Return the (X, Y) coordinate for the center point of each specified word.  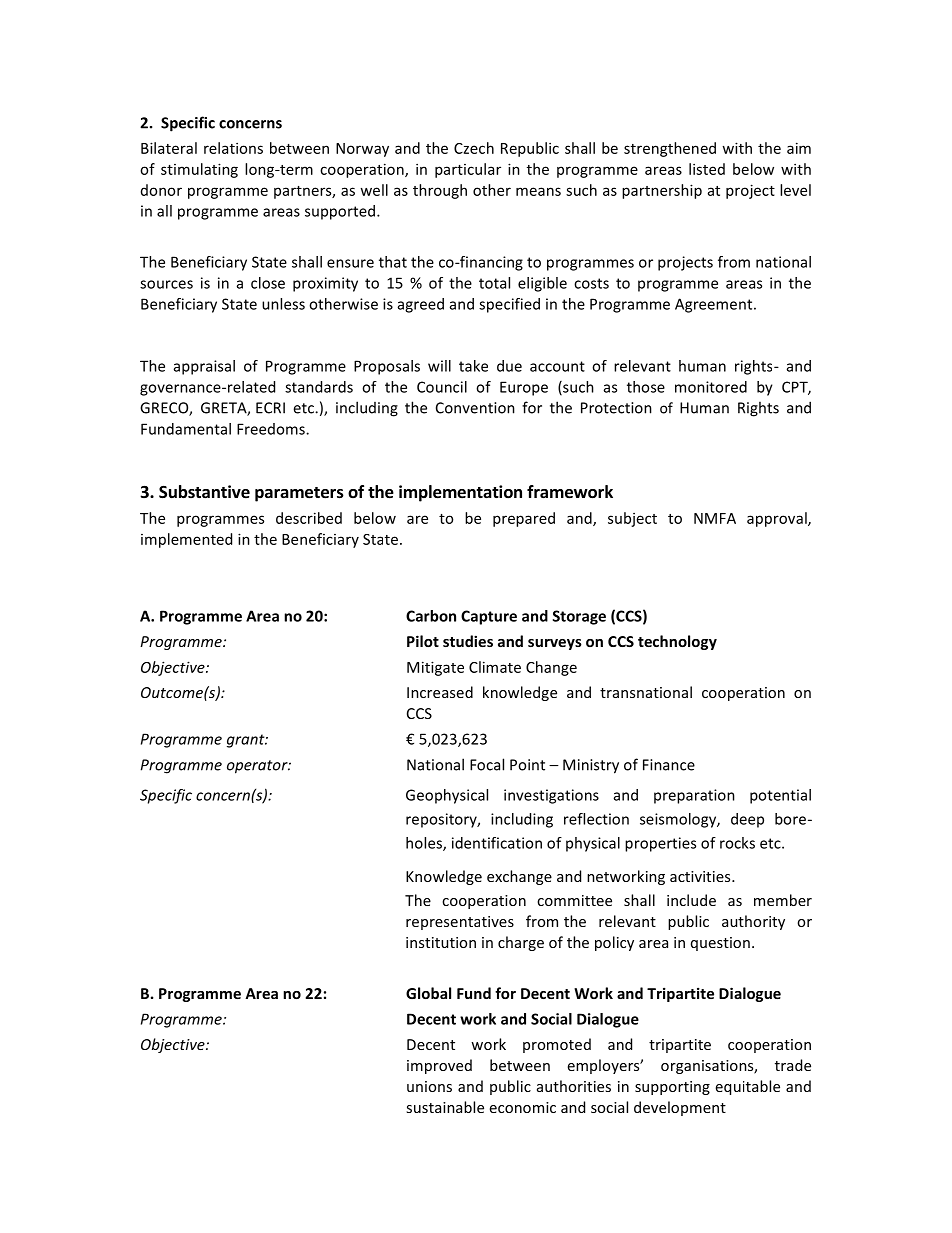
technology (677, 642)
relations (233, 148)
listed (707, 169)
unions (429, 1086)
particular (468, 170)
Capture (489, 617)
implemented (186, 540)
